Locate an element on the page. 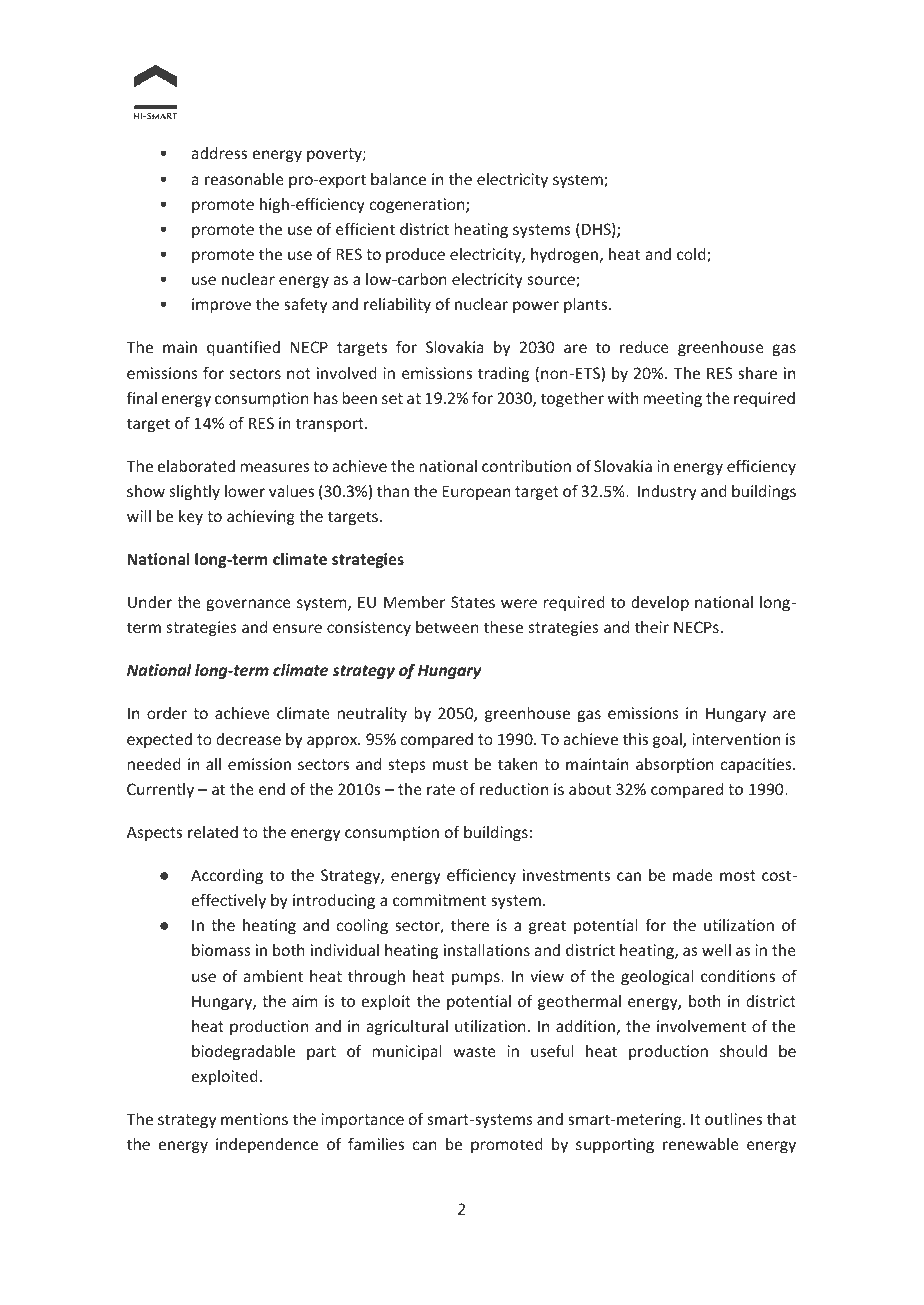  reasonable is located at coordinates (244, 179).
